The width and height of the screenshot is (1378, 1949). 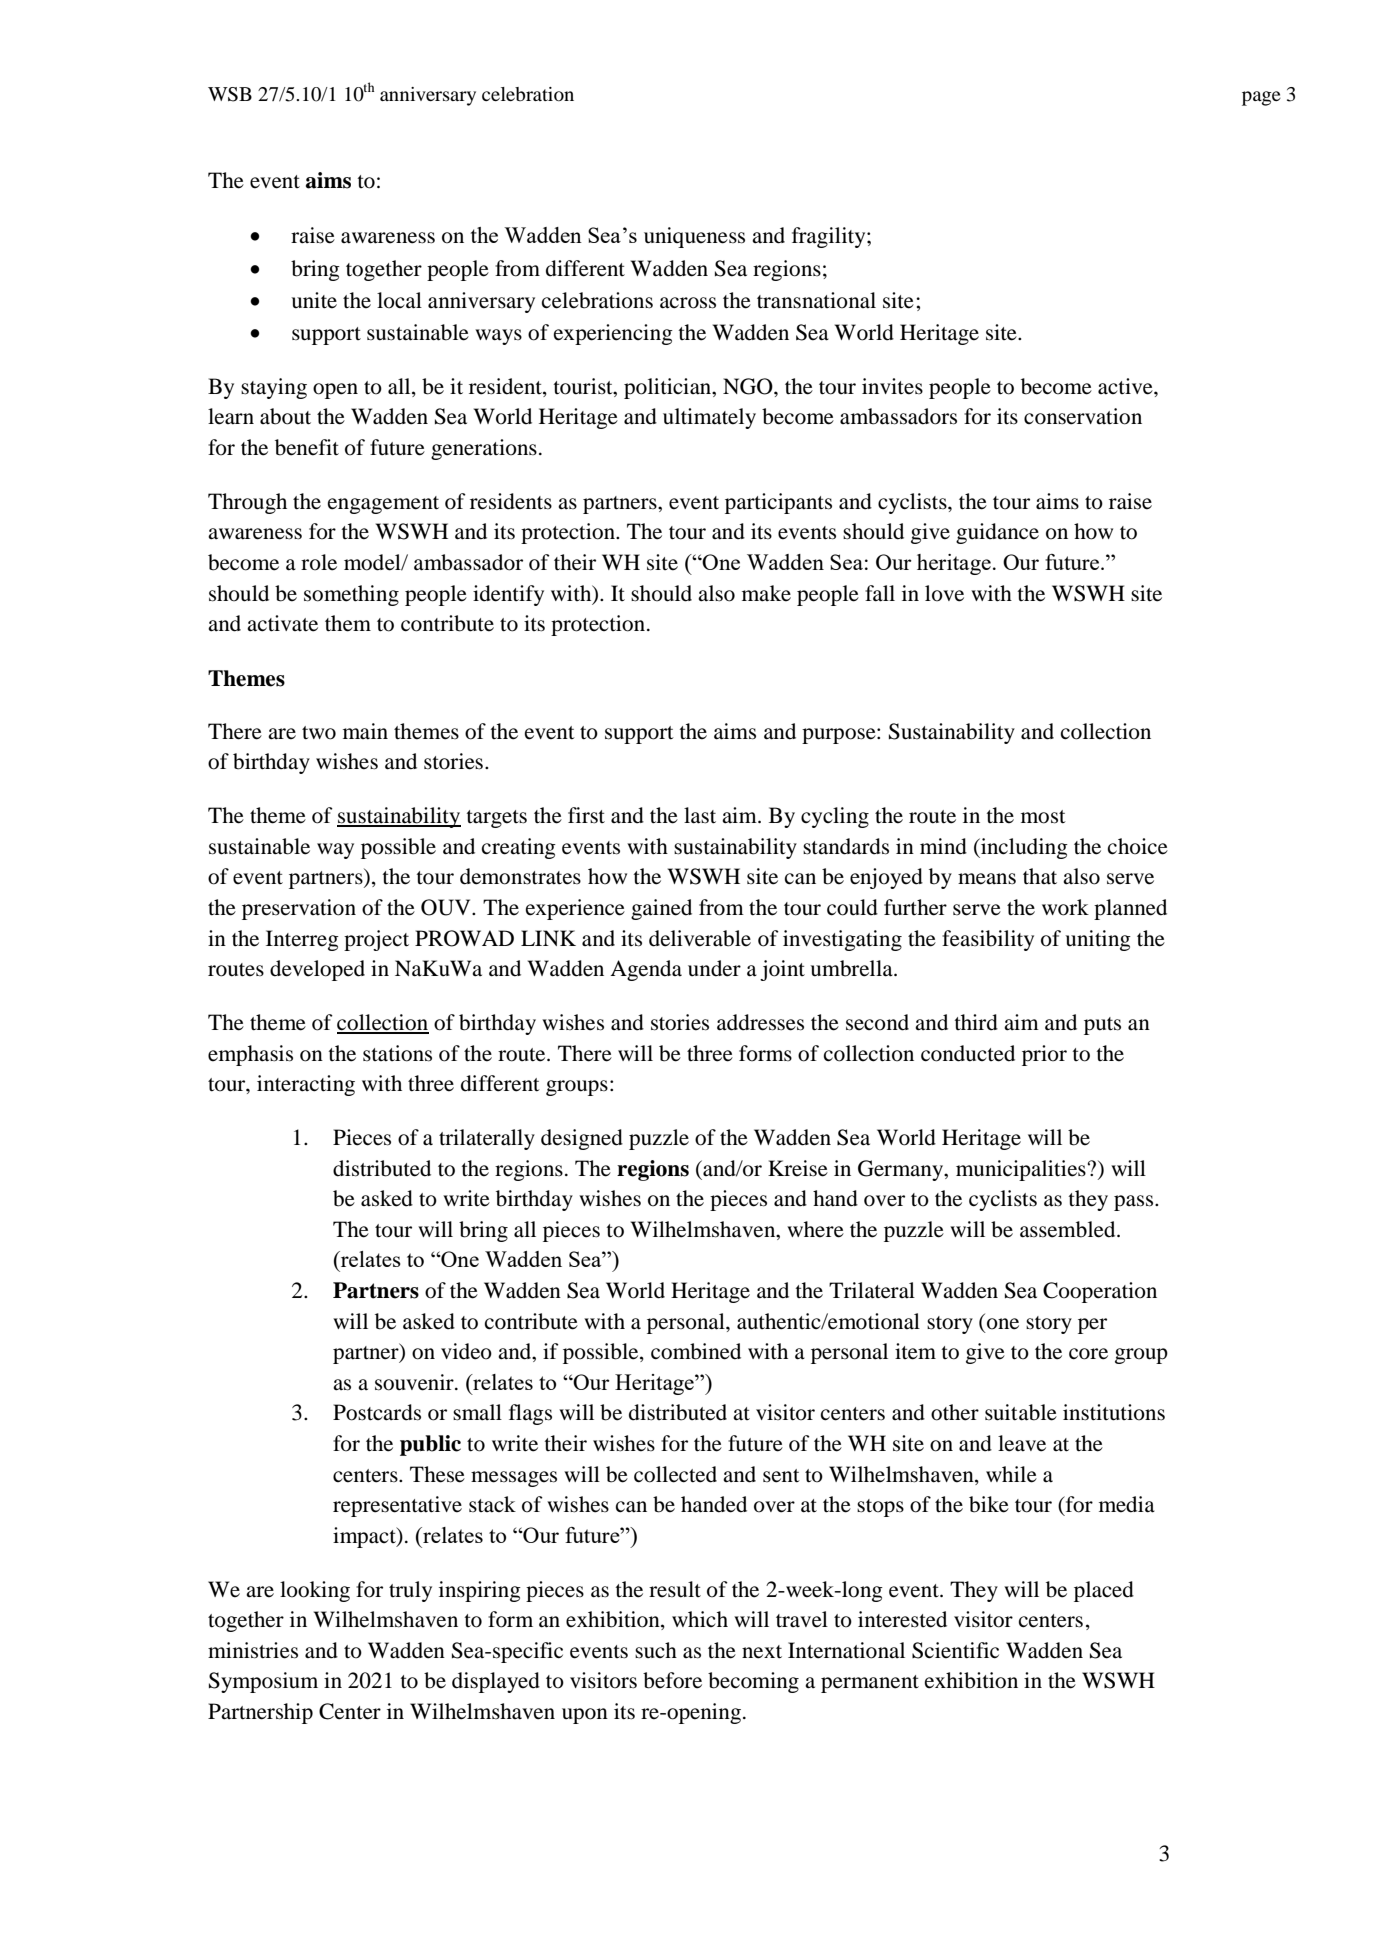 I want to click on make, so click(x=766, y=593).
